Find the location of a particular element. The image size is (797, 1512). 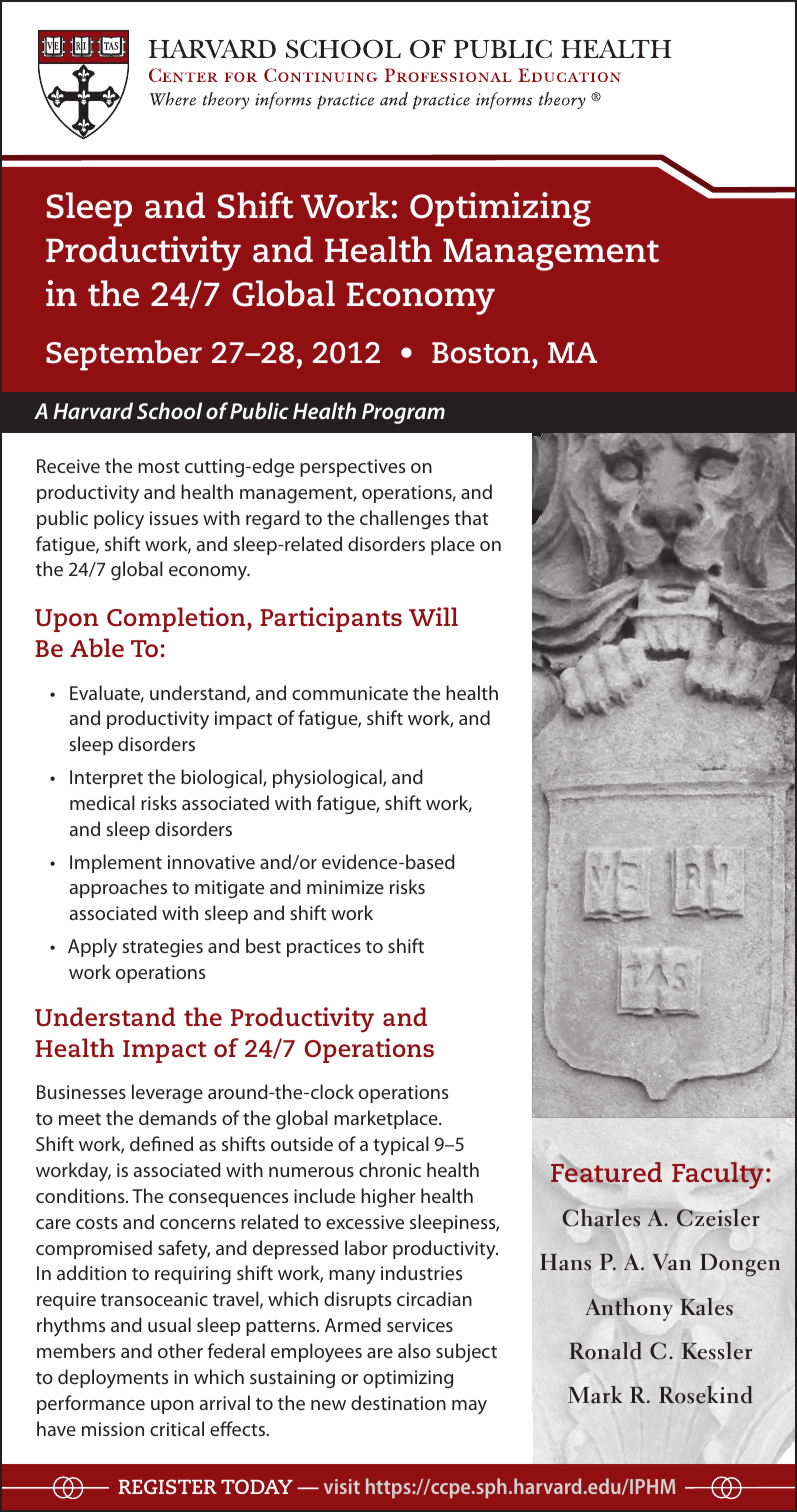

labor is located at coordinates (366, 1247).
